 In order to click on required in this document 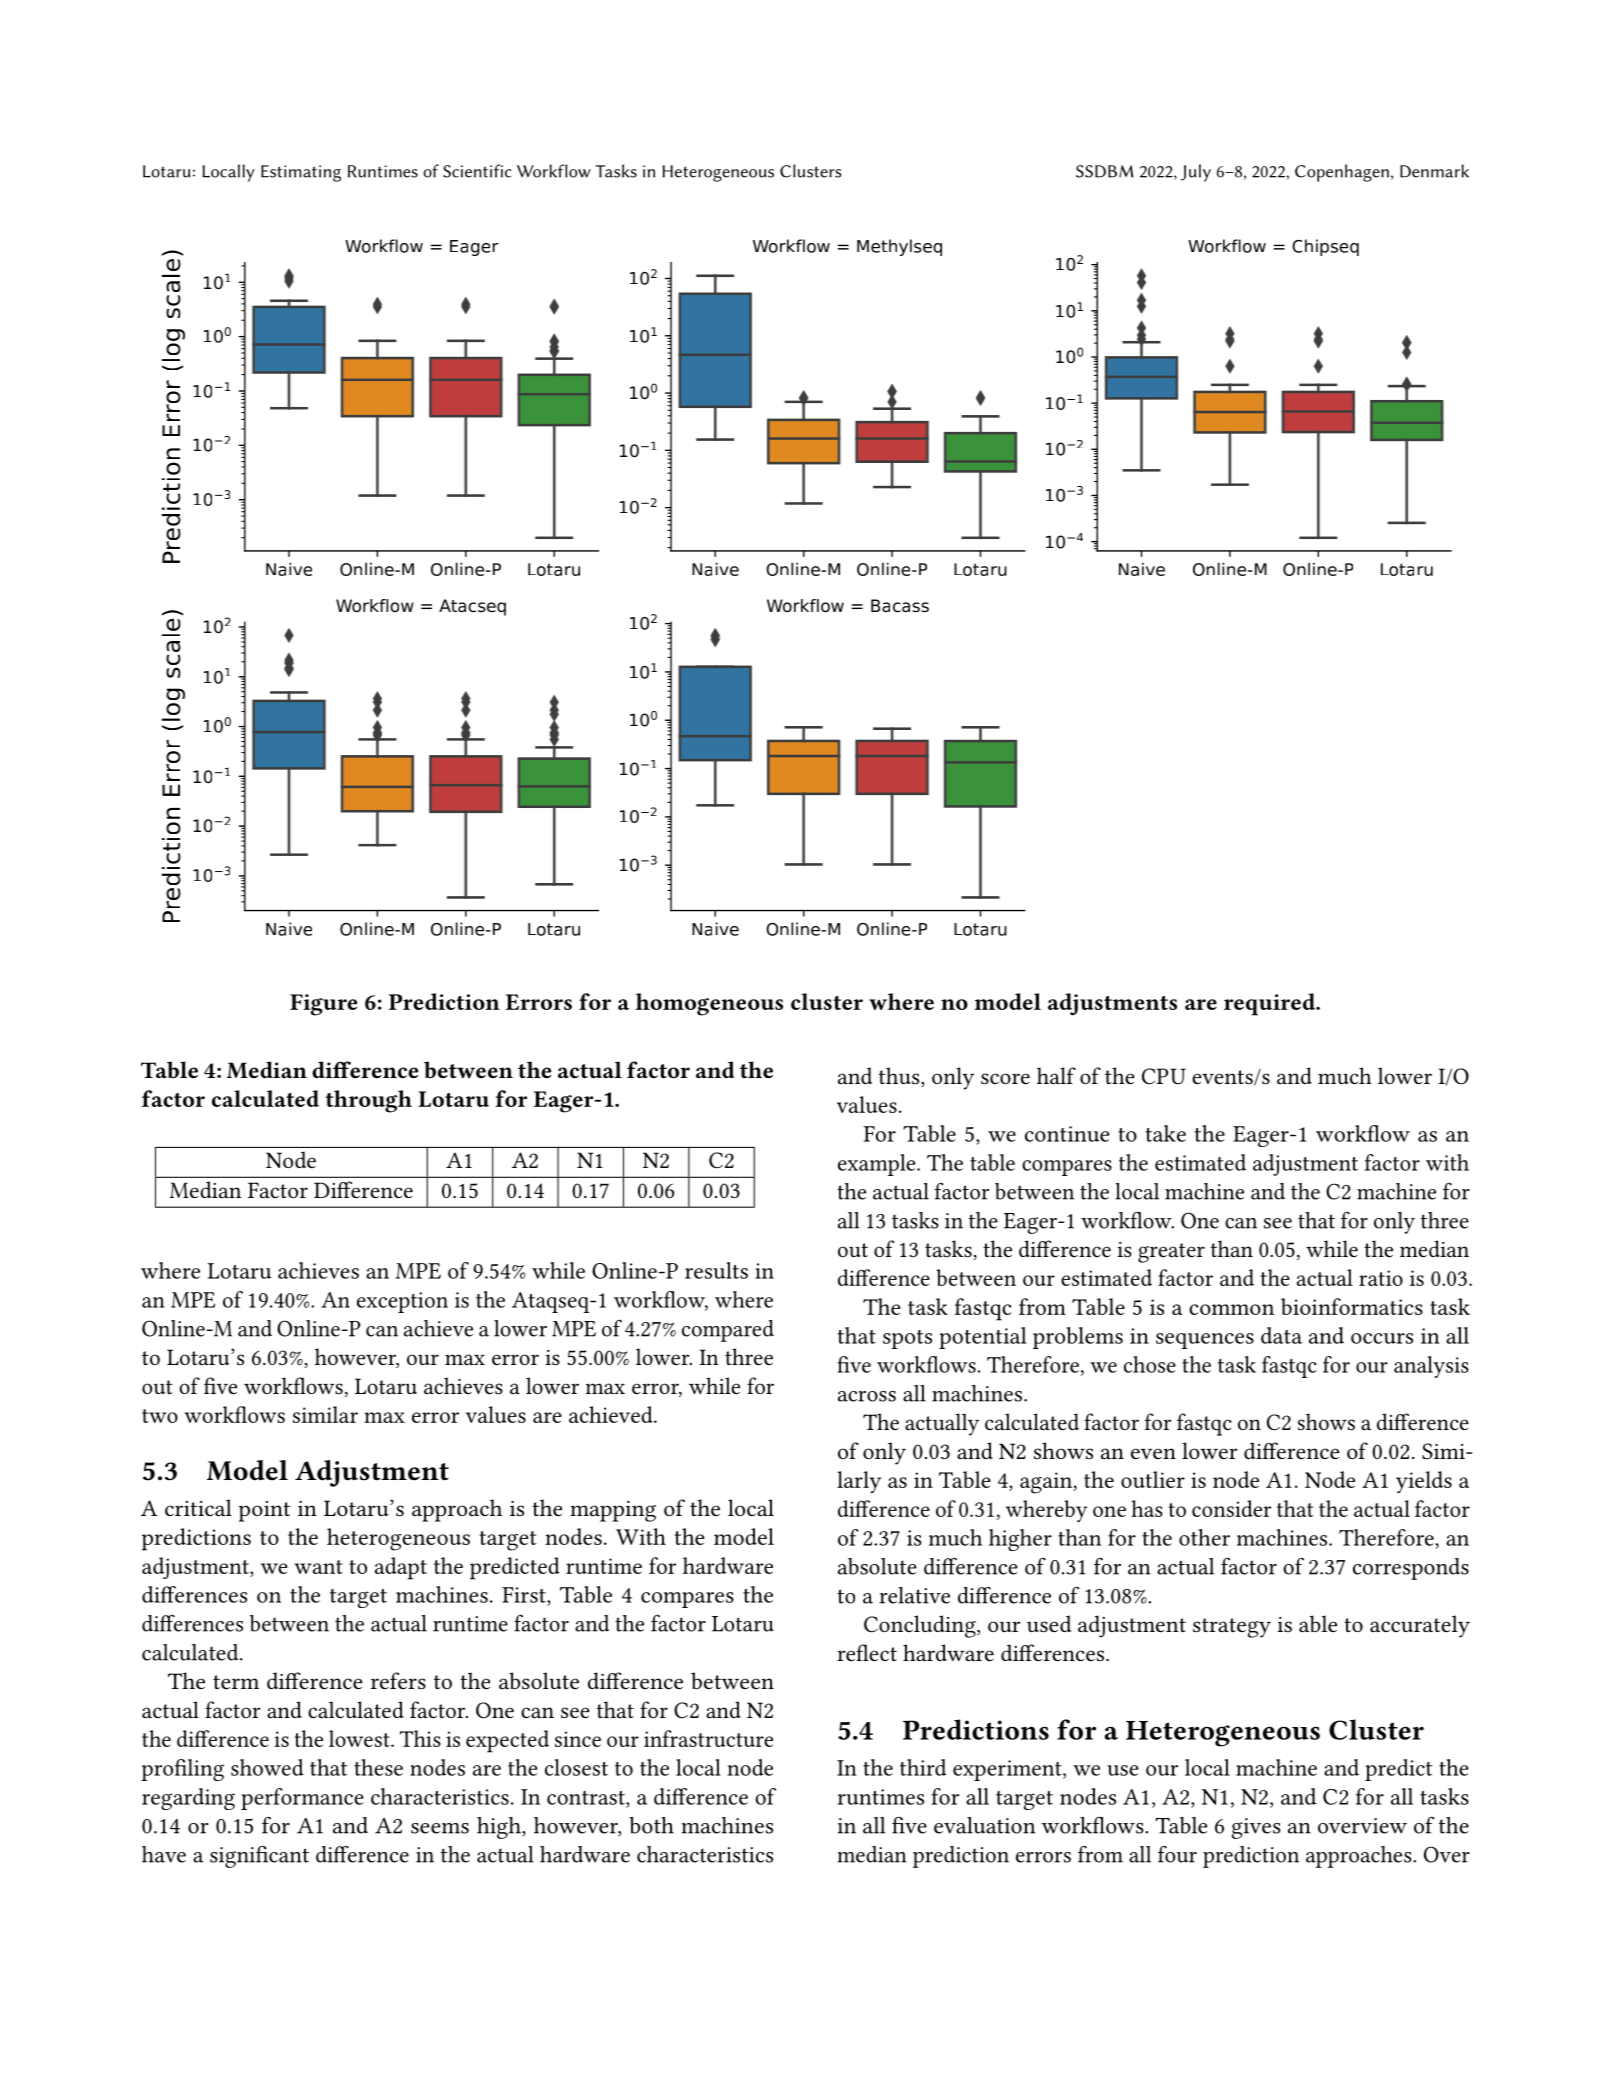, I will do `click(1270, 1004)`.
